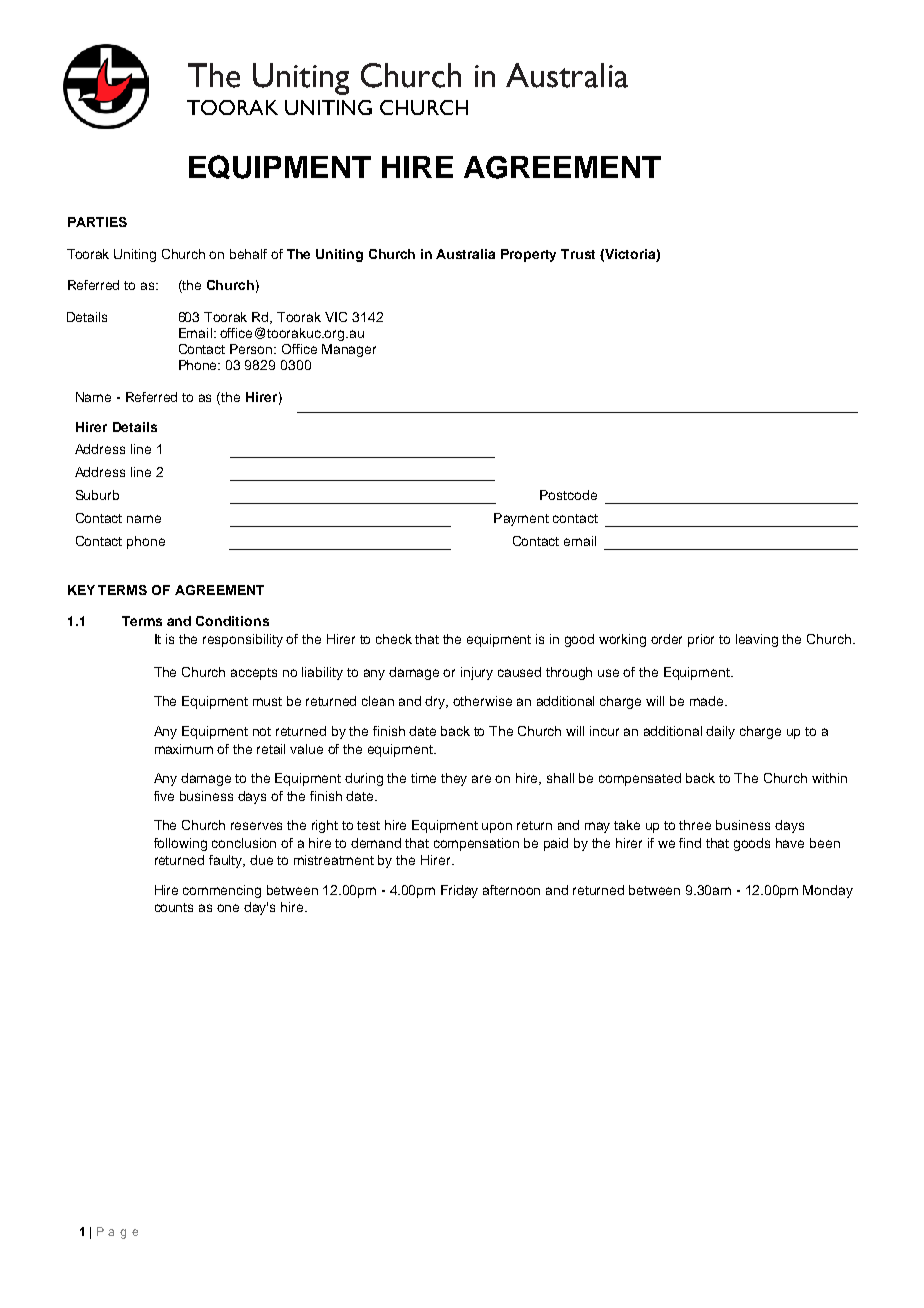 The image size is (924, 1308). Describe the element at coordinates (828, 891) in the image. I see `Monday` at that location.
